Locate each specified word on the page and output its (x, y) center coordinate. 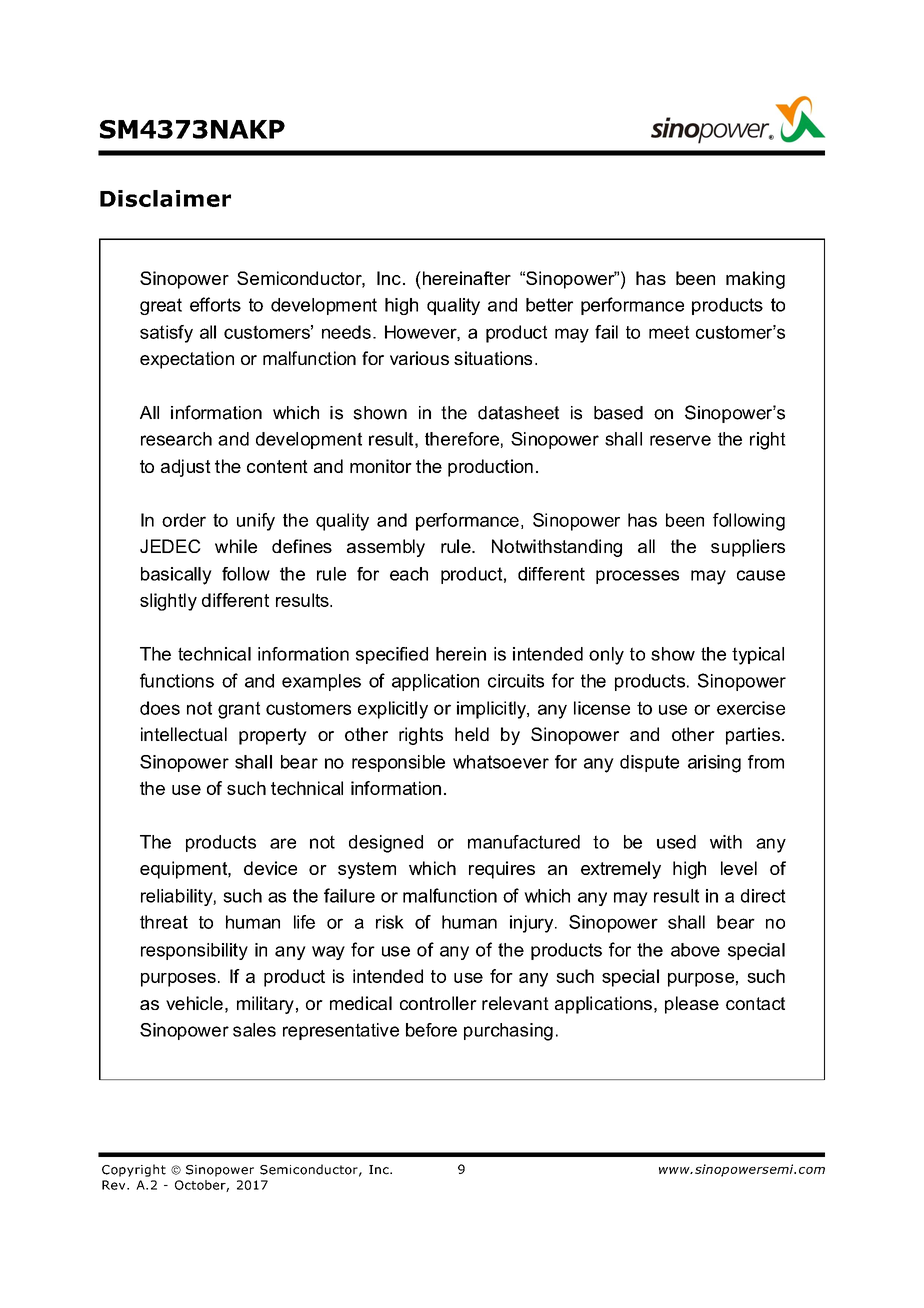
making (755, 280)
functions (177, 680)
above (695, 950)
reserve (680, 440)
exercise (751, 708)
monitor (381, 466)
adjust (186, 468)
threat (164, 922)
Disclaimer (165, 198)
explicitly (393, 710)
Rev (115, 1185)
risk (390, 922)
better (549, 305)
